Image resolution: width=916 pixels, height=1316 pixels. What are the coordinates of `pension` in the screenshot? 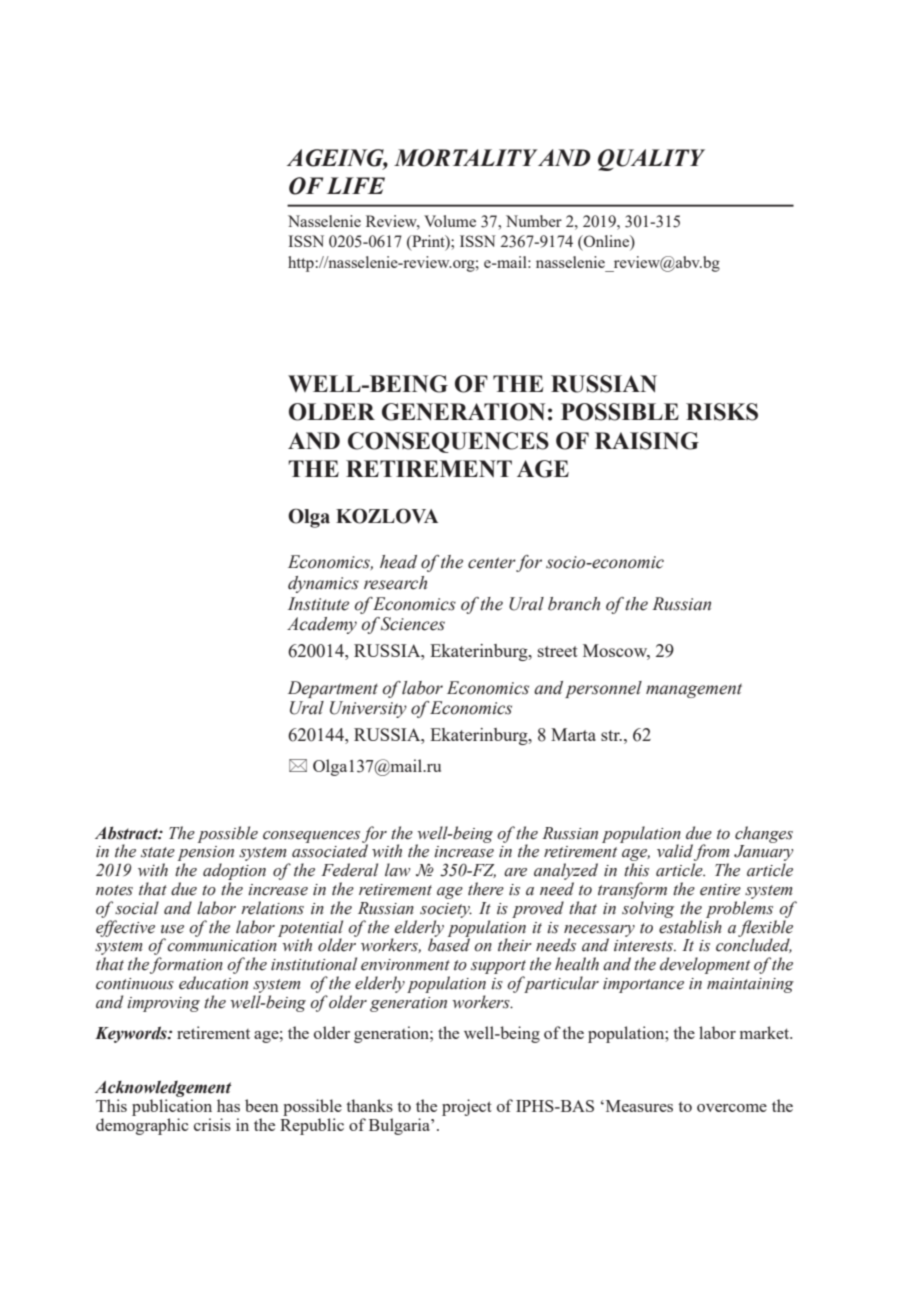 It's located at (205, 855).
